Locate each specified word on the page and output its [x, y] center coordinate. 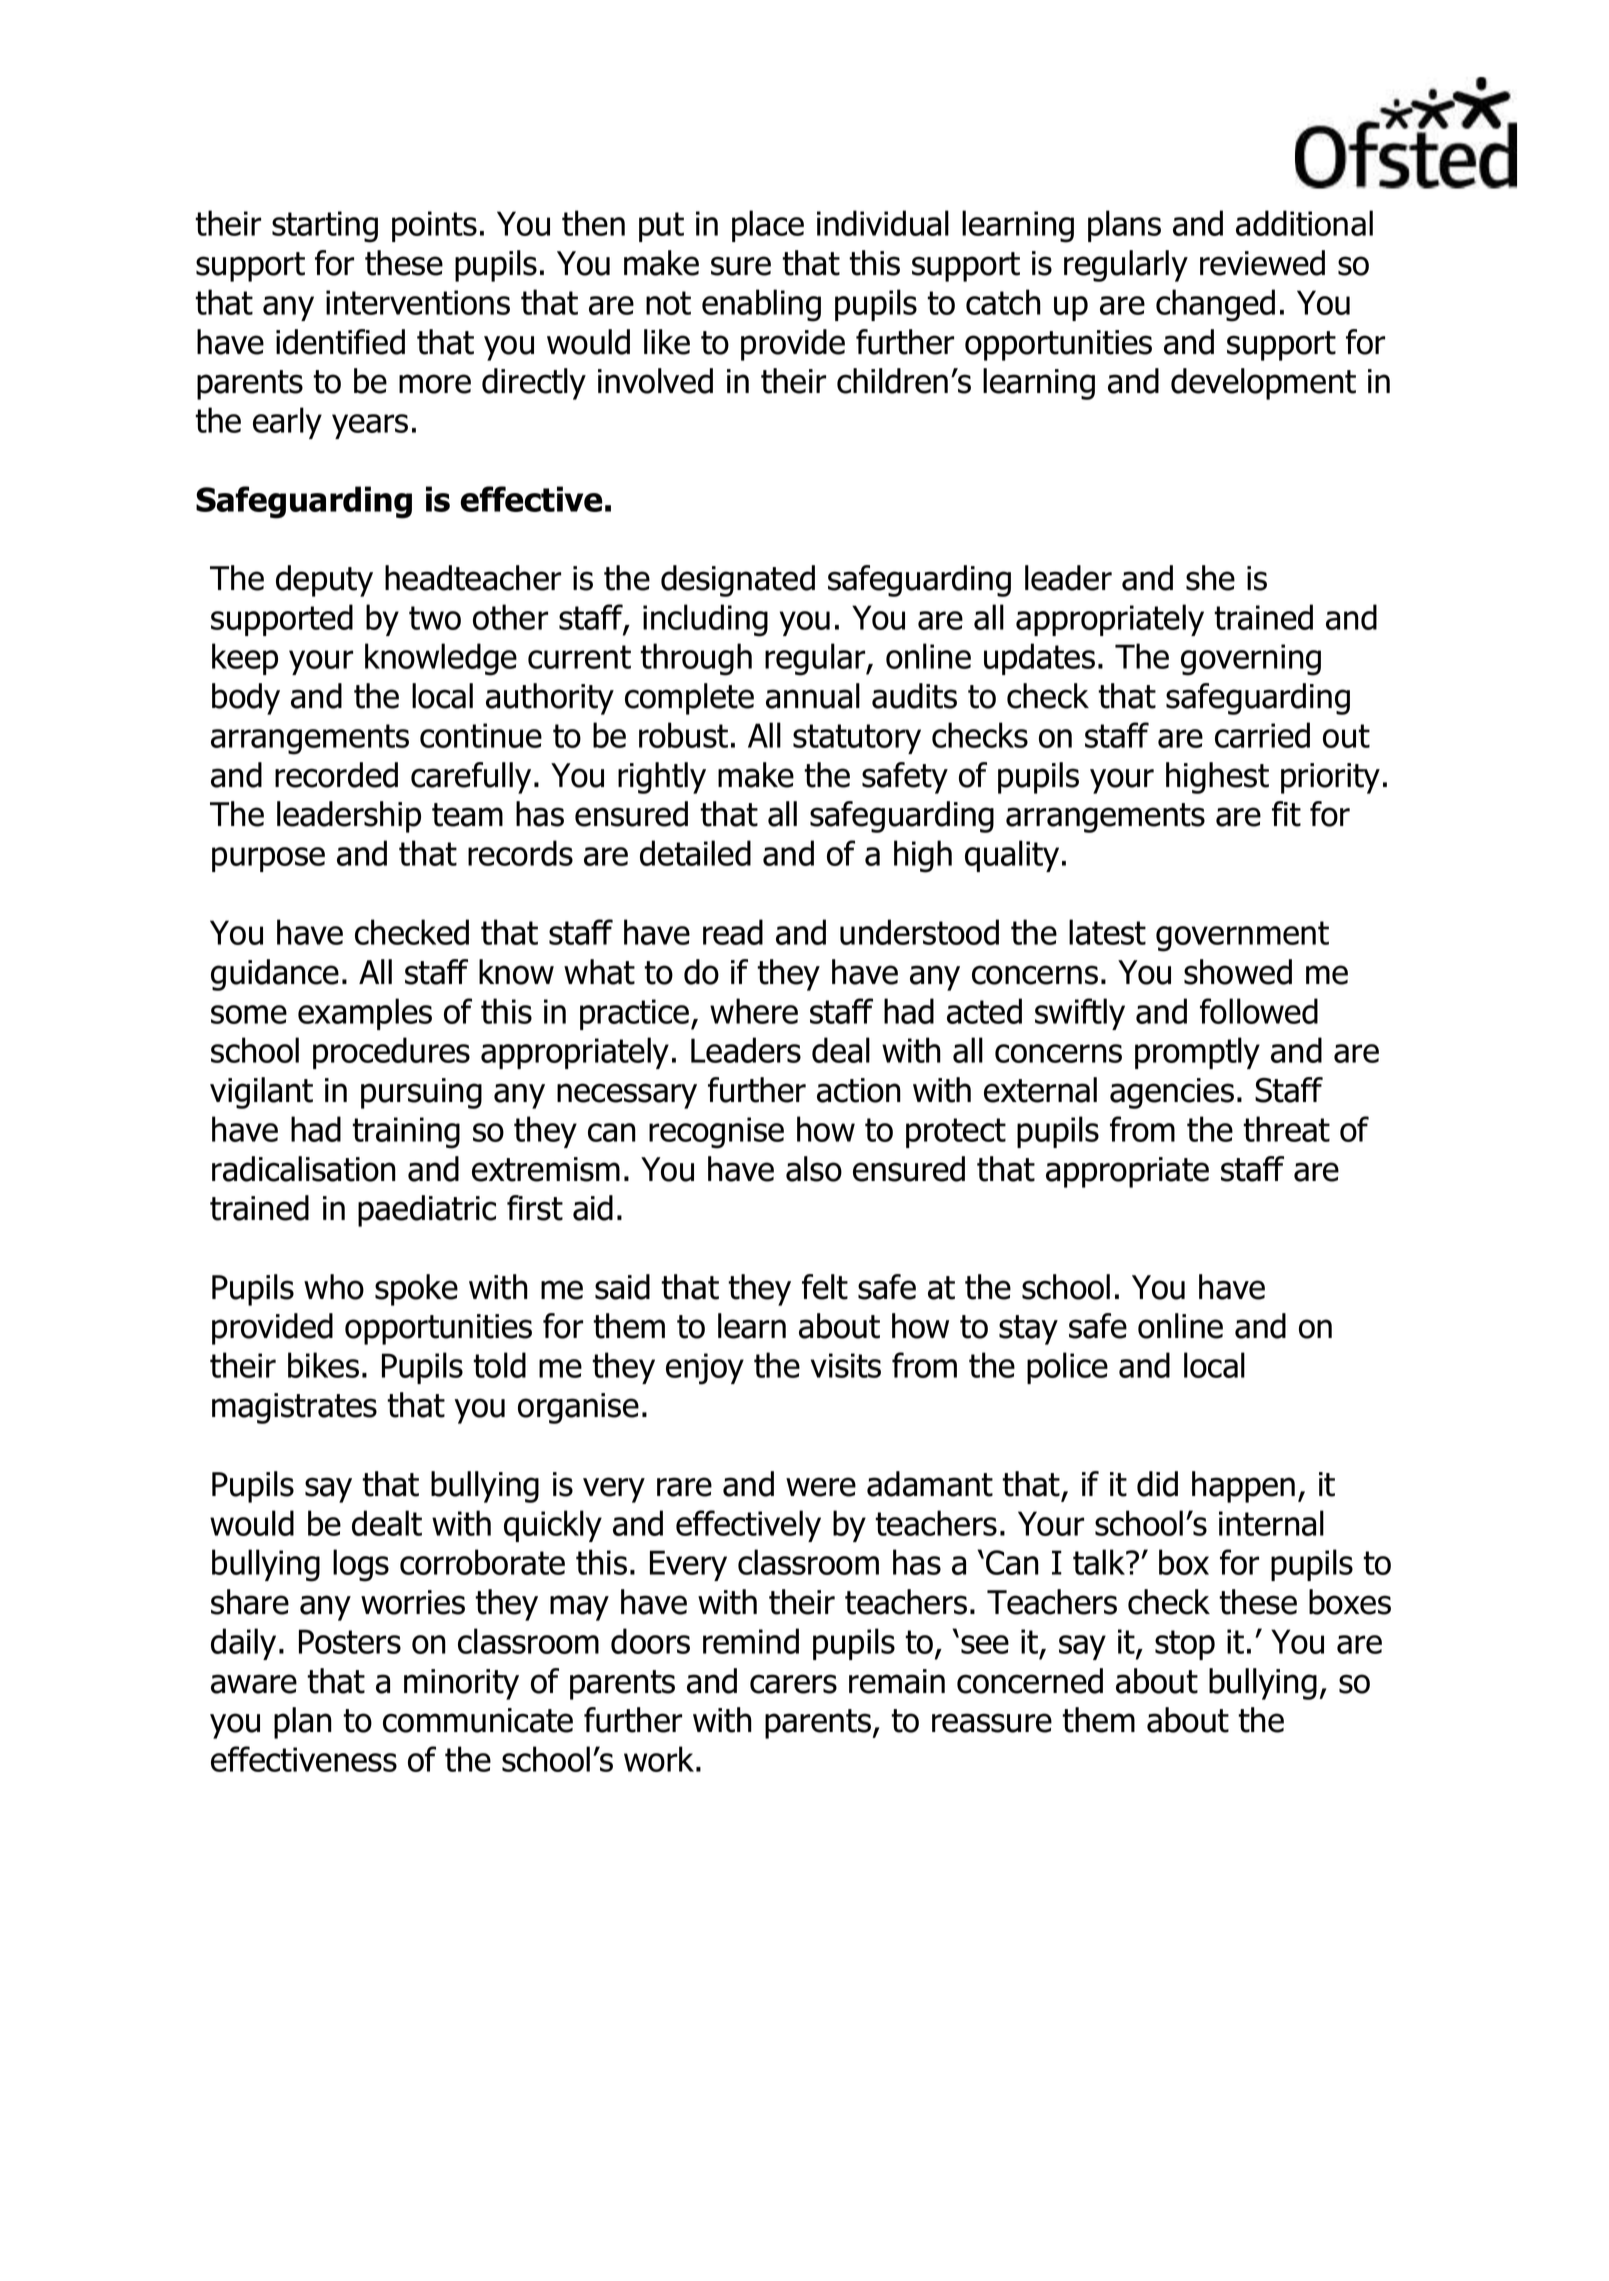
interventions [418, 302]
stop [1185, 1645]
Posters [350, 1641]
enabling [761, 305]
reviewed [1262, 263]
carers [793, 1684]
